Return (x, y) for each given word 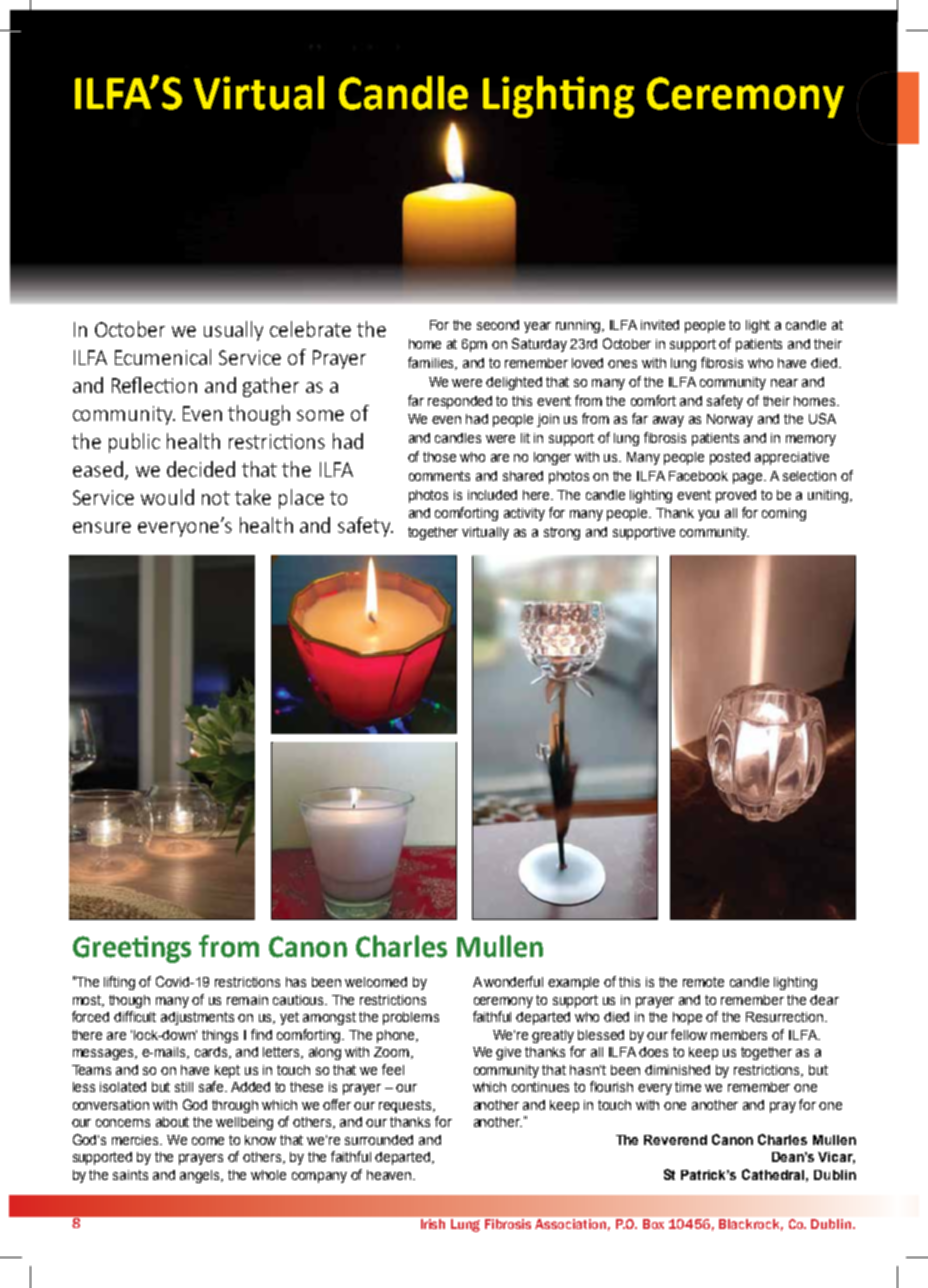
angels (201, 1176)
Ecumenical (163, 357)
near (784, 383)
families (432, 363)
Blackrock (751, 1225)
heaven (390, 1175)
